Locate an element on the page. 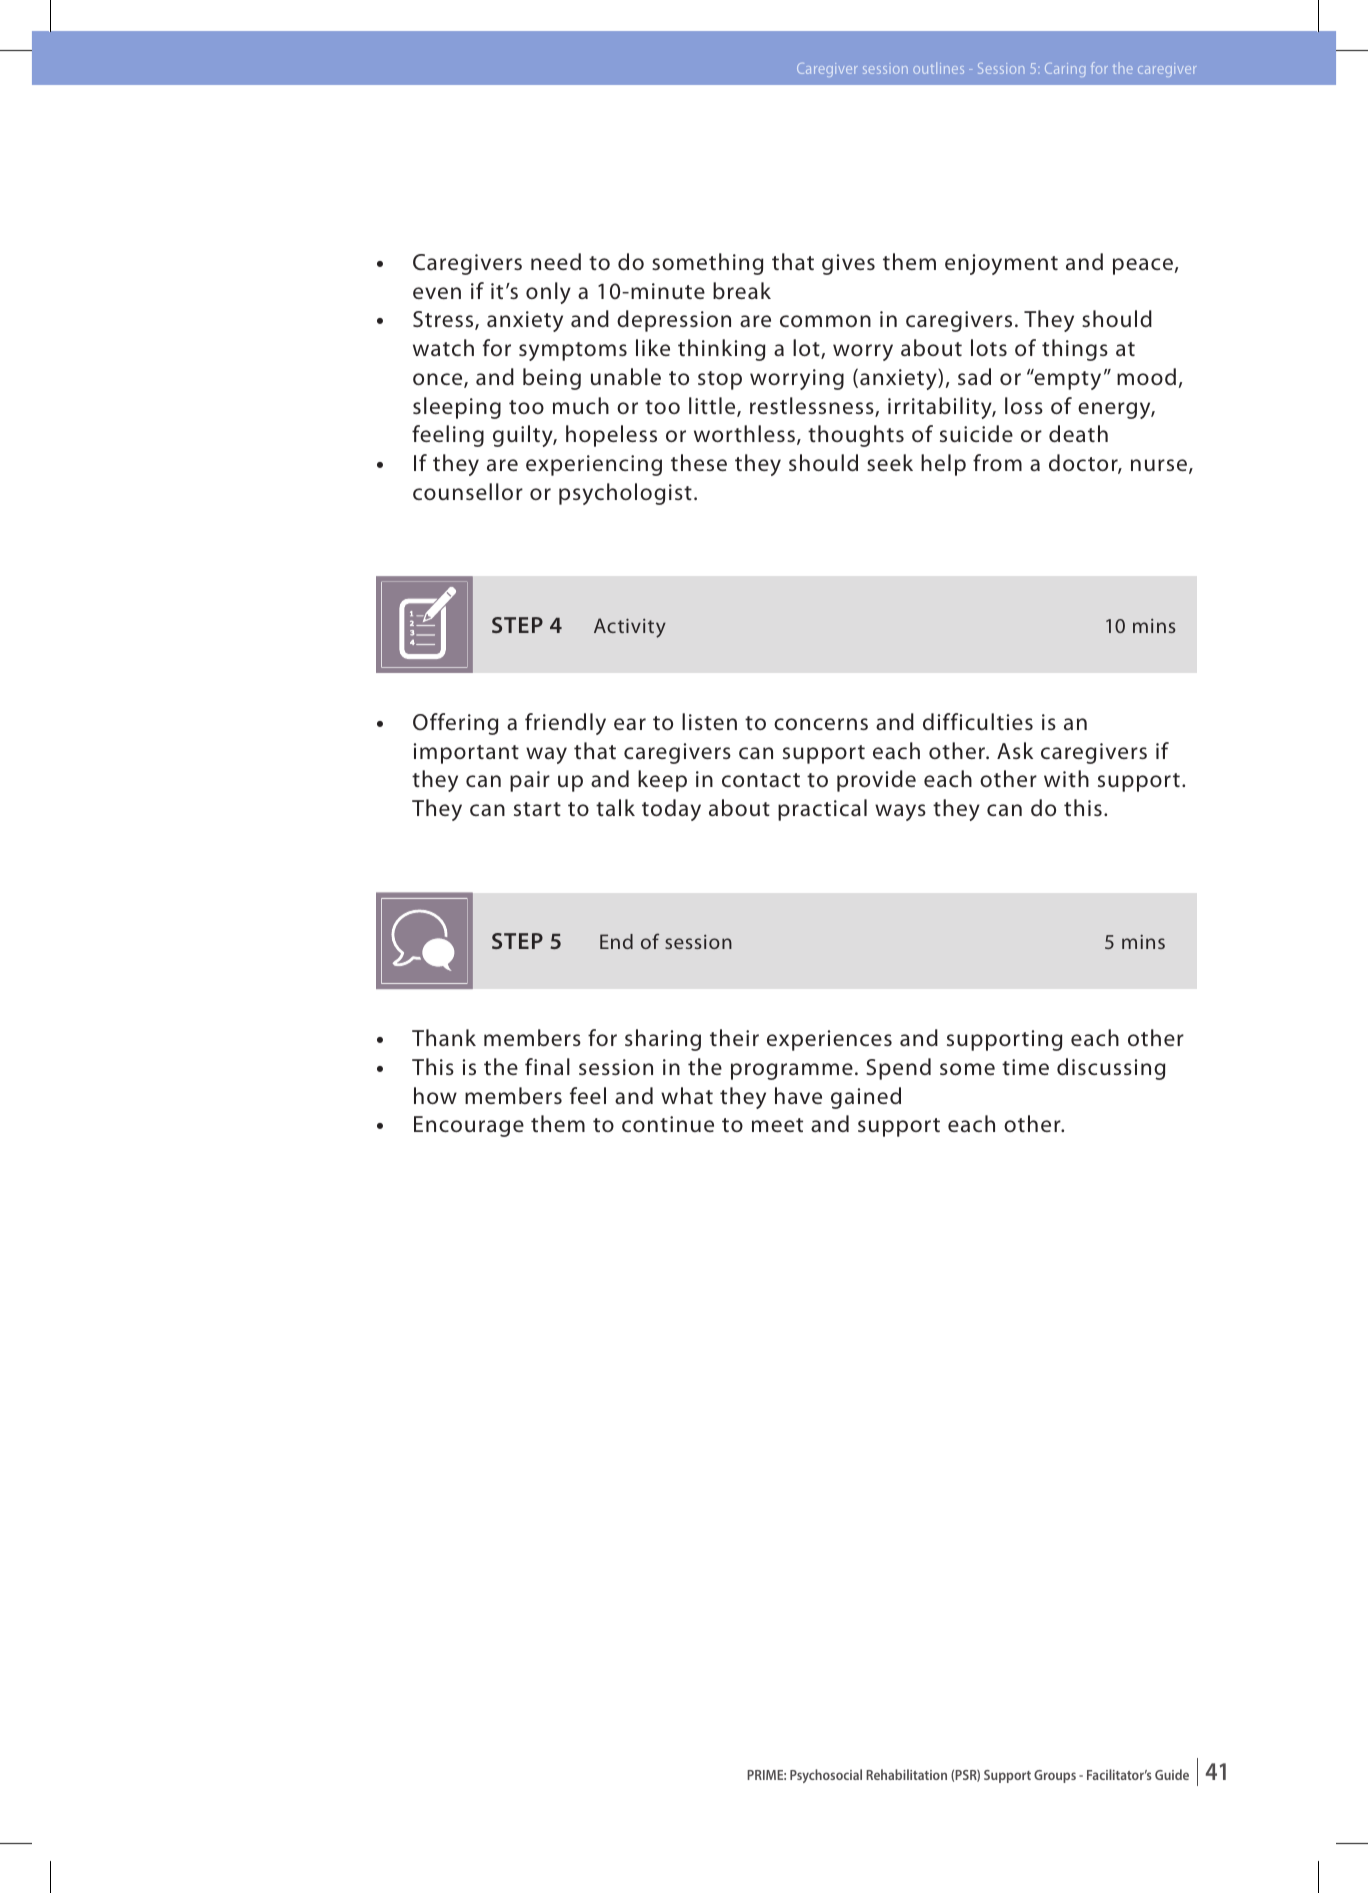  Psychosocial is located at coordinates (826, 1776).
